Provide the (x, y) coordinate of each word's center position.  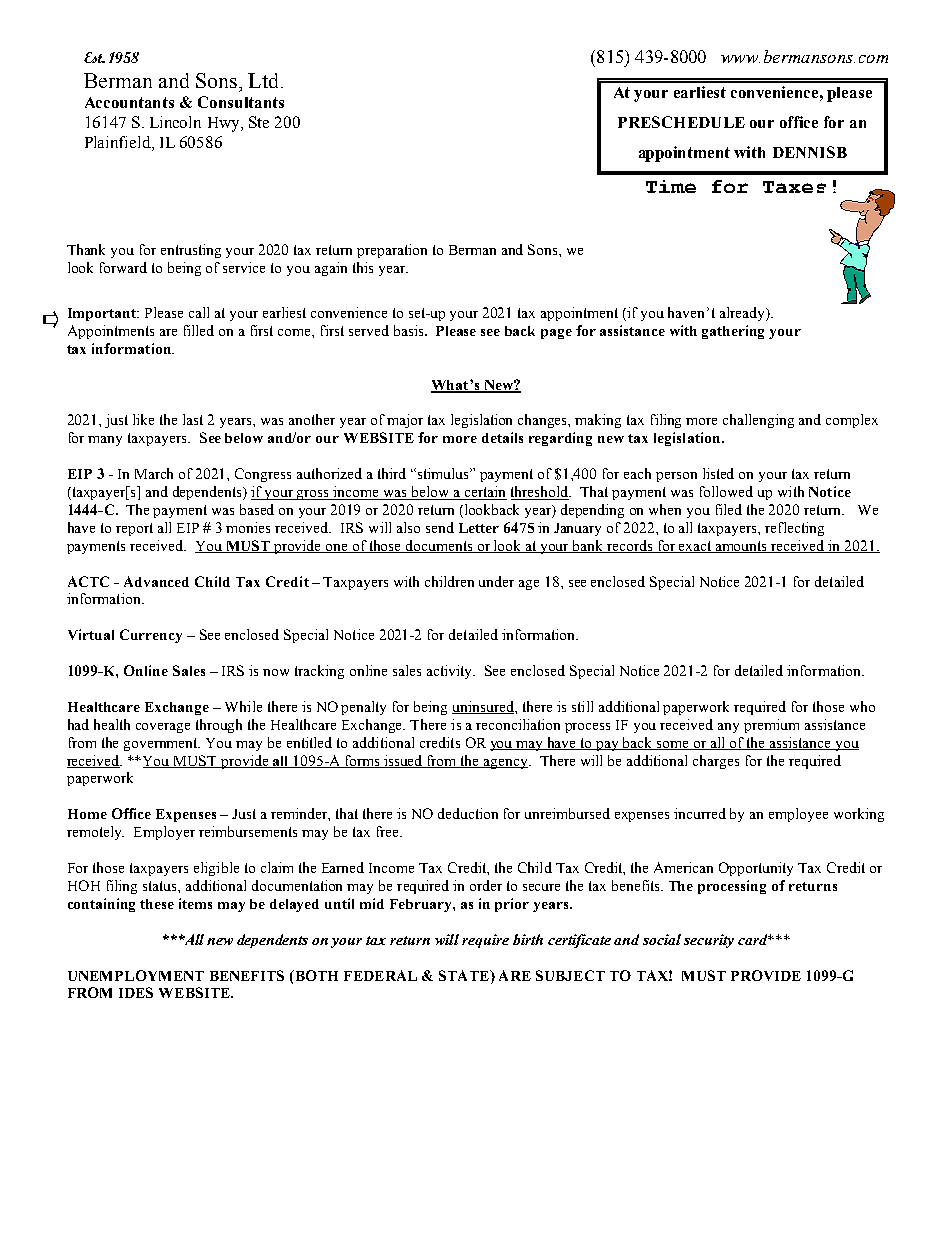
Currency (151, 636)
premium (771, 726)
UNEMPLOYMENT (136, 975)
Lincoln (175, 122)
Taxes (794, 187)
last (193, 419)
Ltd (263, 80)
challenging (758, 421)
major (405, 421)
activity (451, 672)
